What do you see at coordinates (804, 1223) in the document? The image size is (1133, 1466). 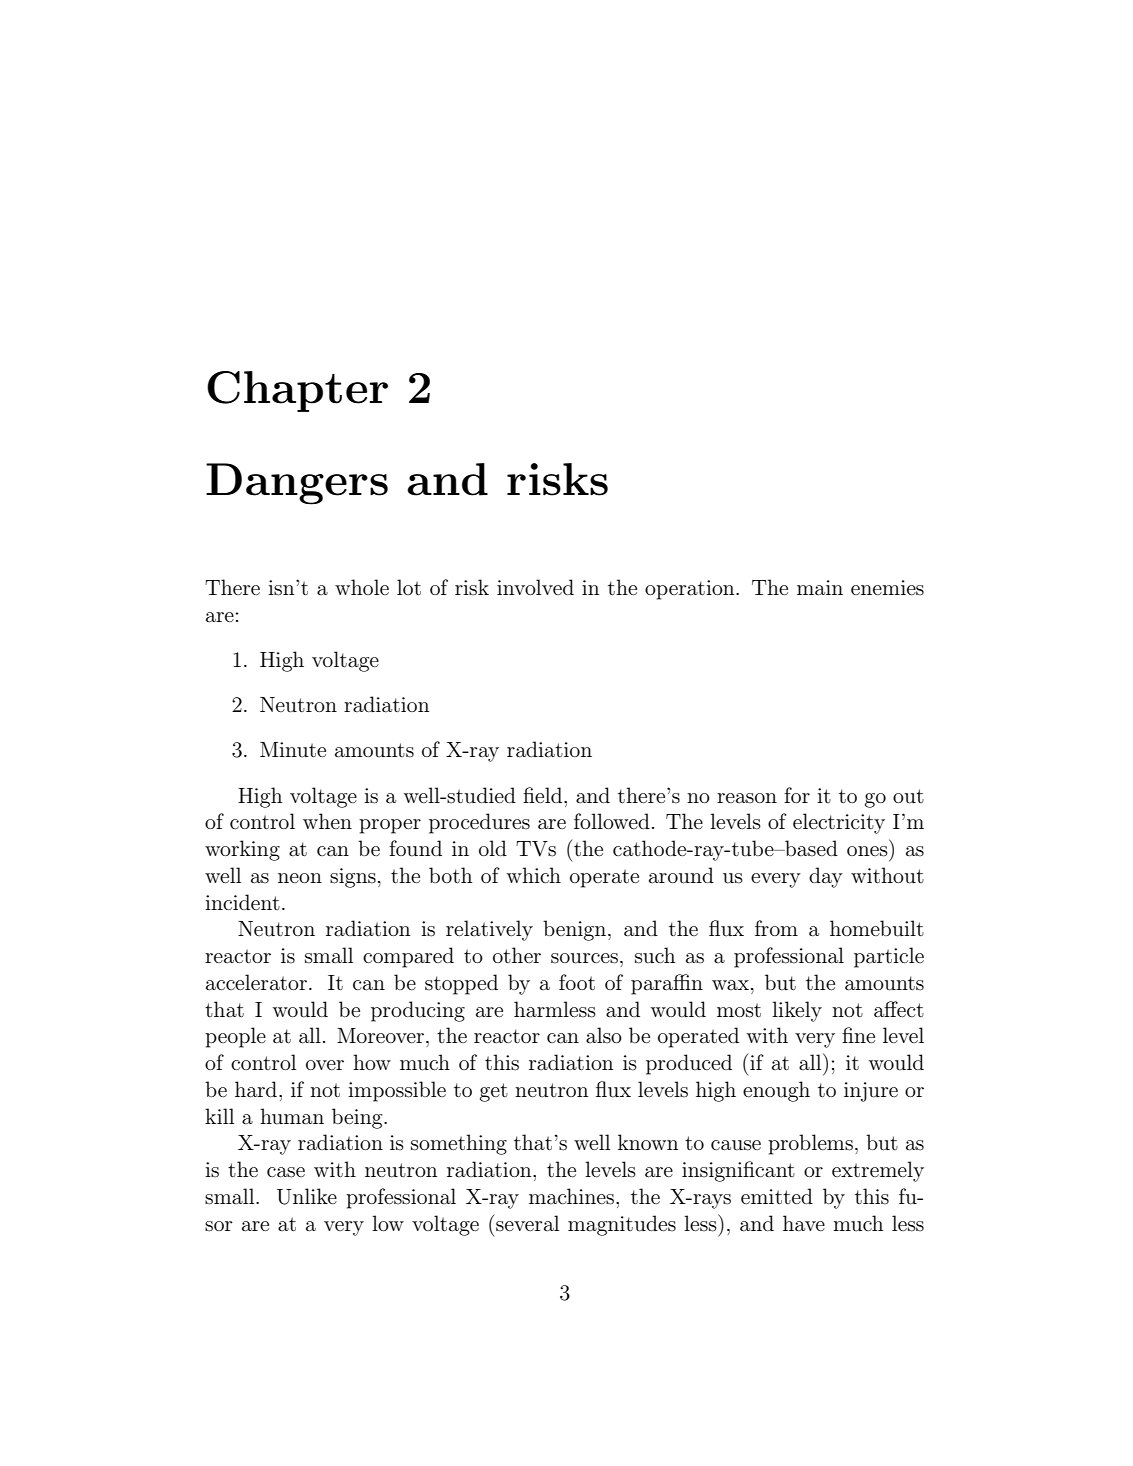 I see `have` at bounding box center [804, 1223].
